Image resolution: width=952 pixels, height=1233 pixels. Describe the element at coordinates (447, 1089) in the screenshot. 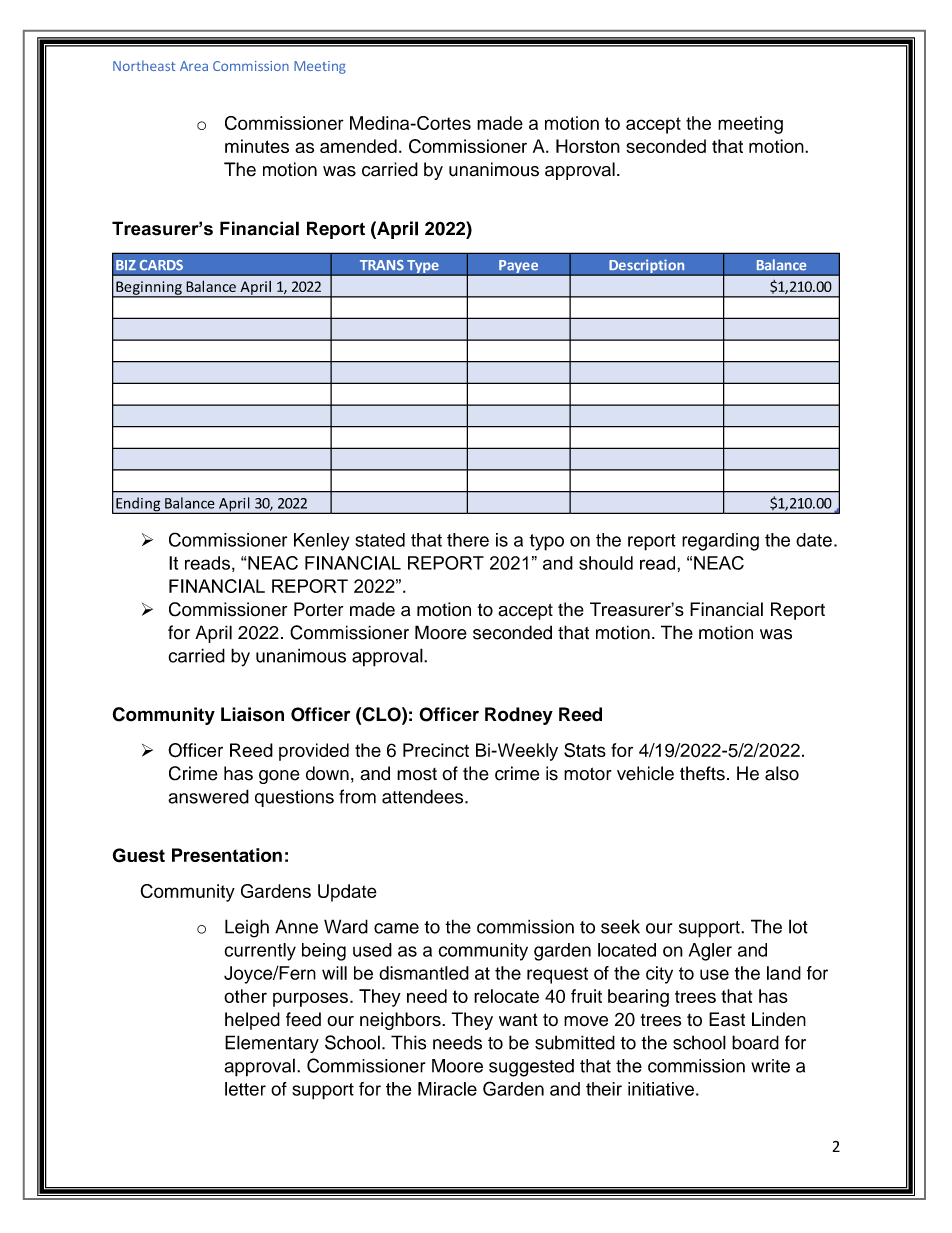

I see `Miracle` at that location.
